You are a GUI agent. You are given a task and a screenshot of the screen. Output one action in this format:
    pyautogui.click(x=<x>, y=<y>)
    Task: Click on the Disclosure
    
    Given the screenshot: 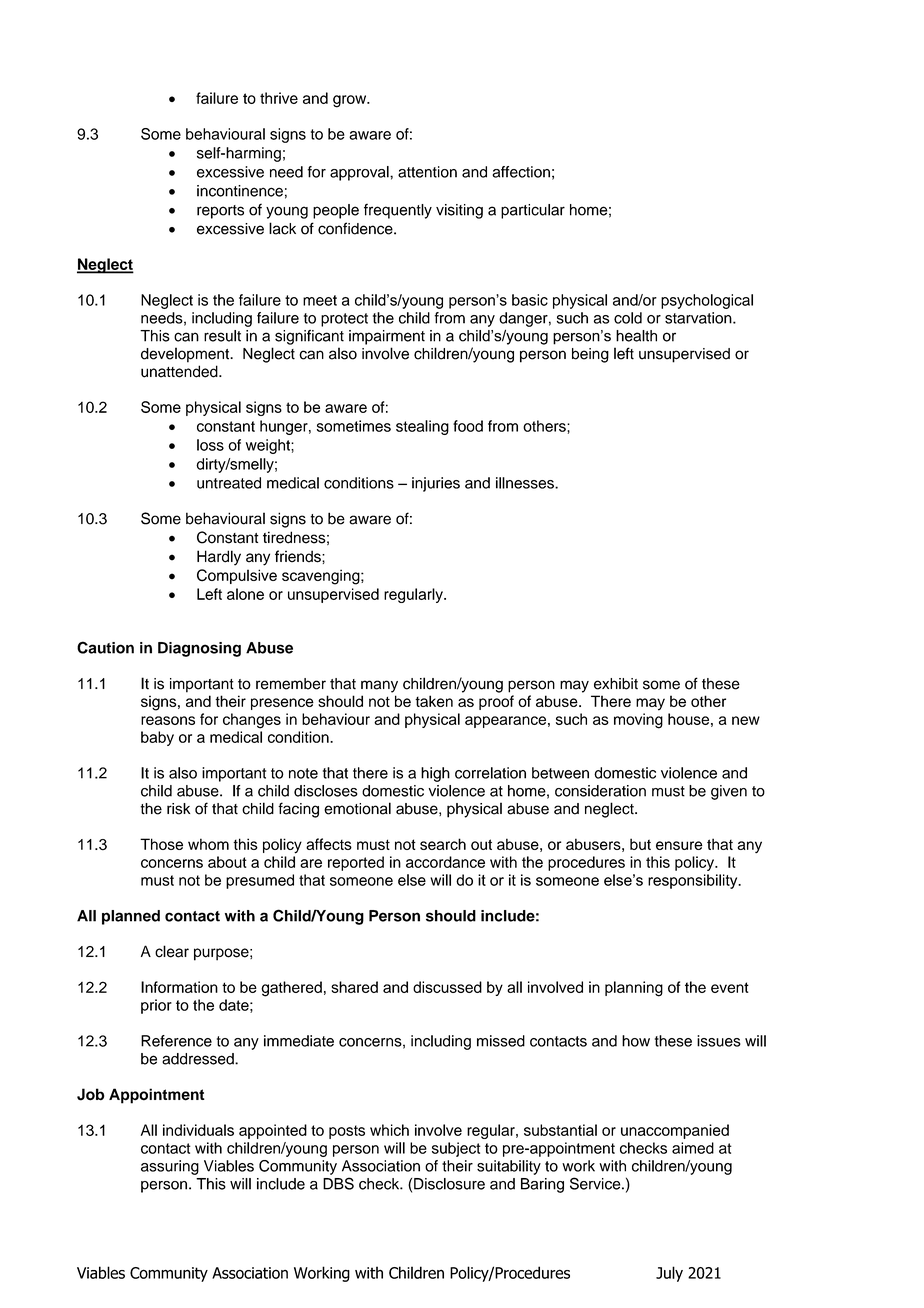 What is the action you would take?
    pyautogui.click(x=449, y=1184)
